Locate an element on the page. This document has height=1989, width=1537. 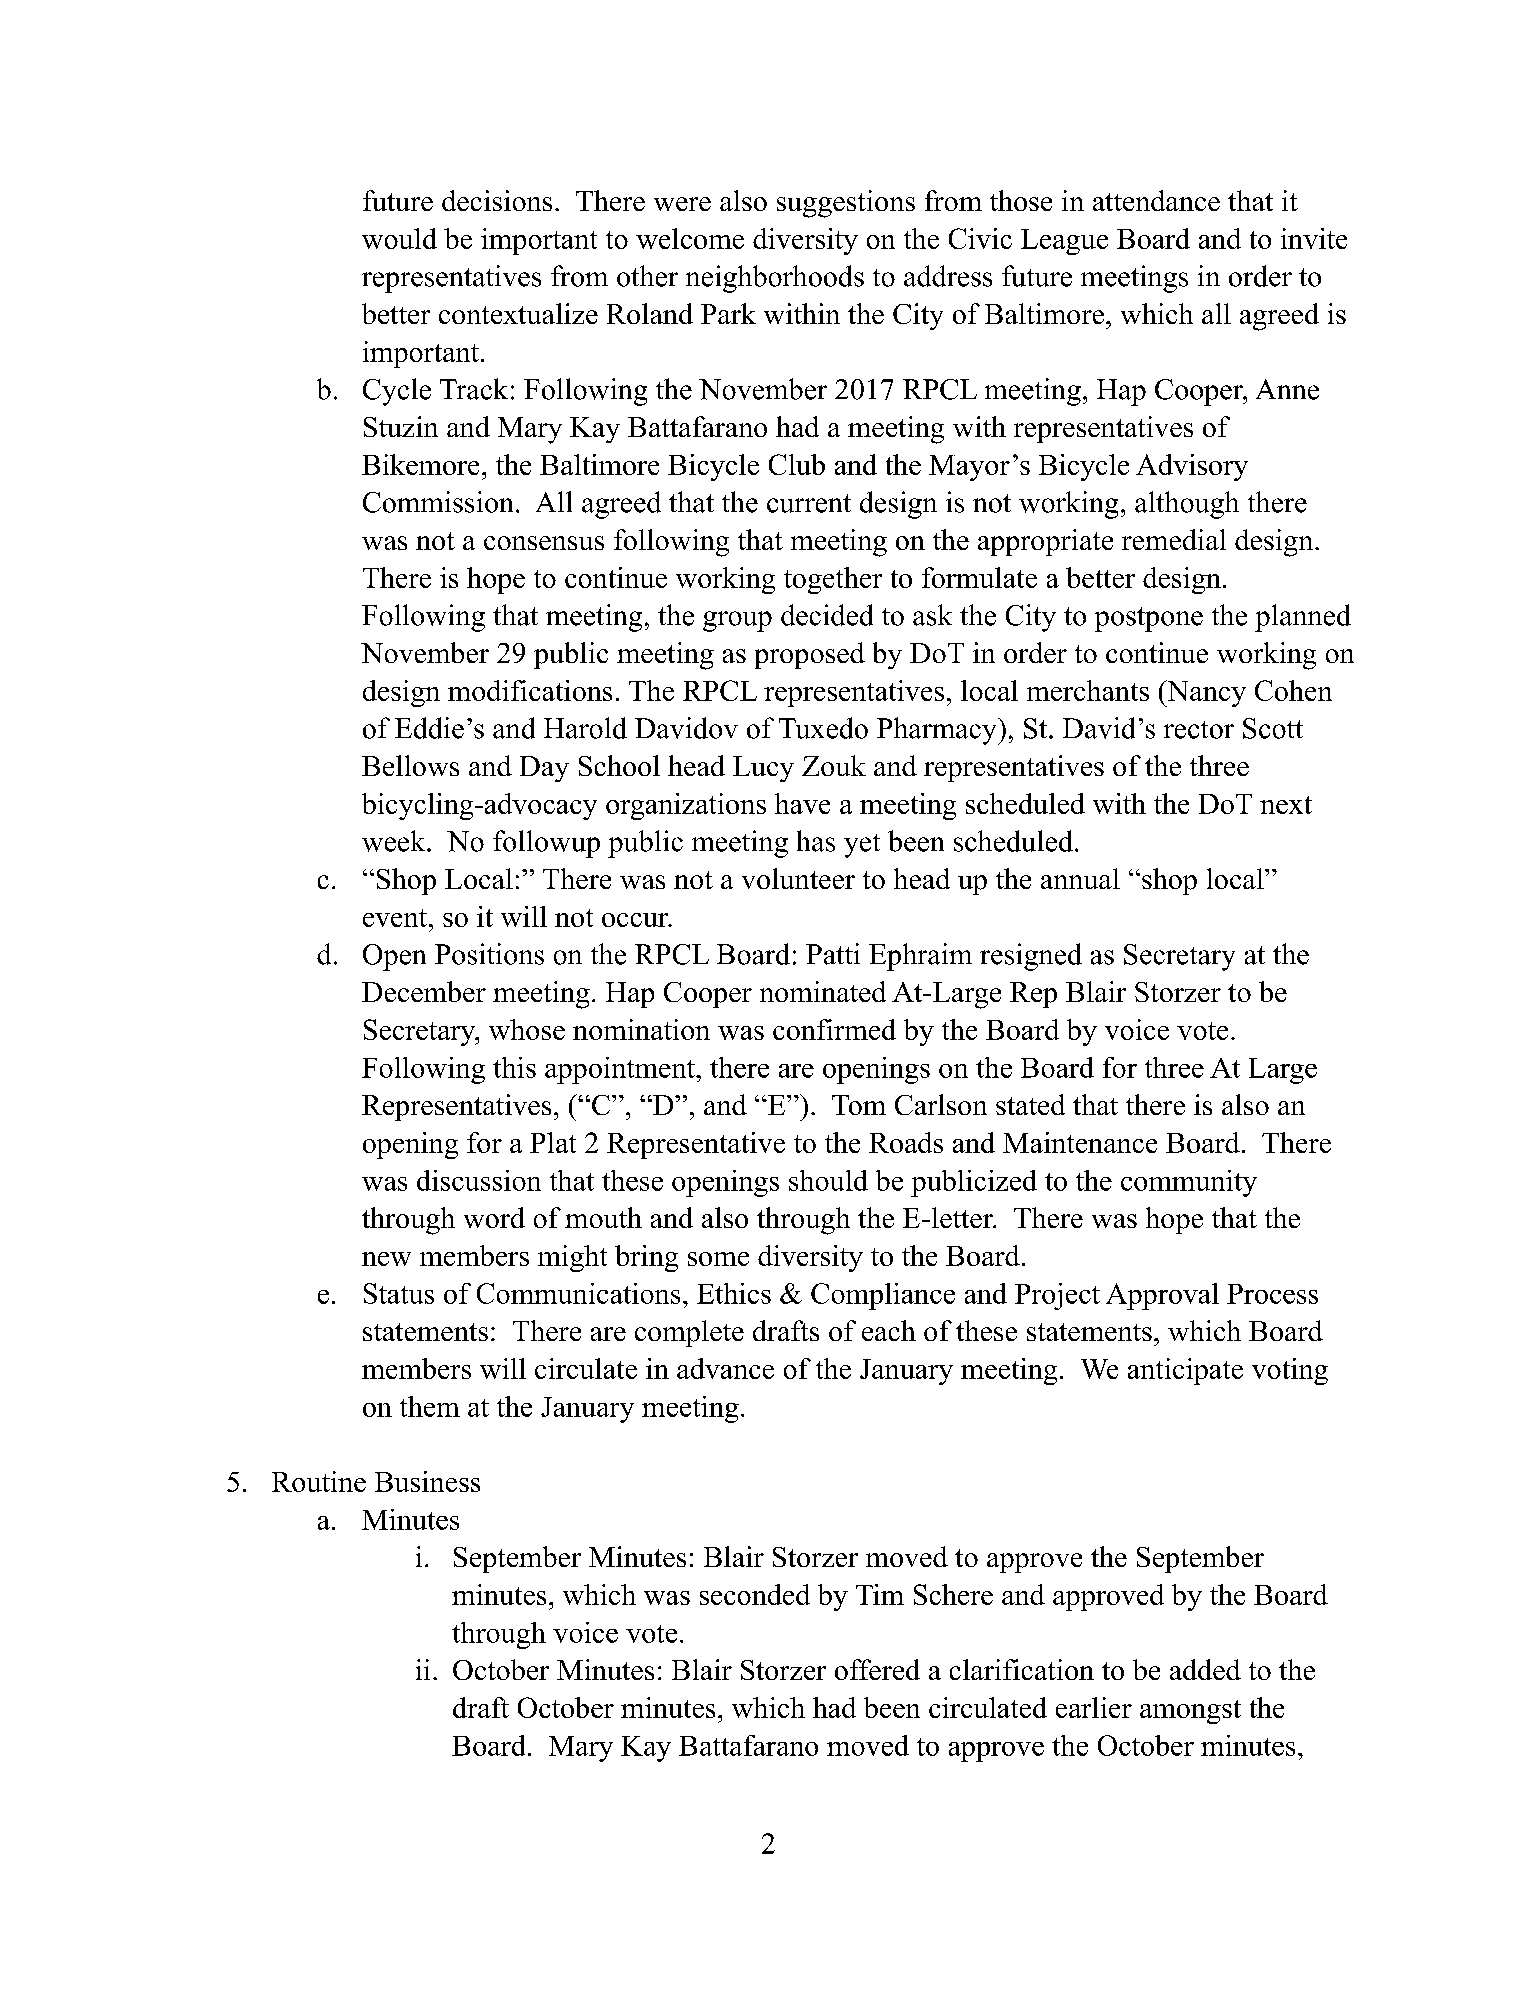
added is located at coordinates (1205, 1669).
